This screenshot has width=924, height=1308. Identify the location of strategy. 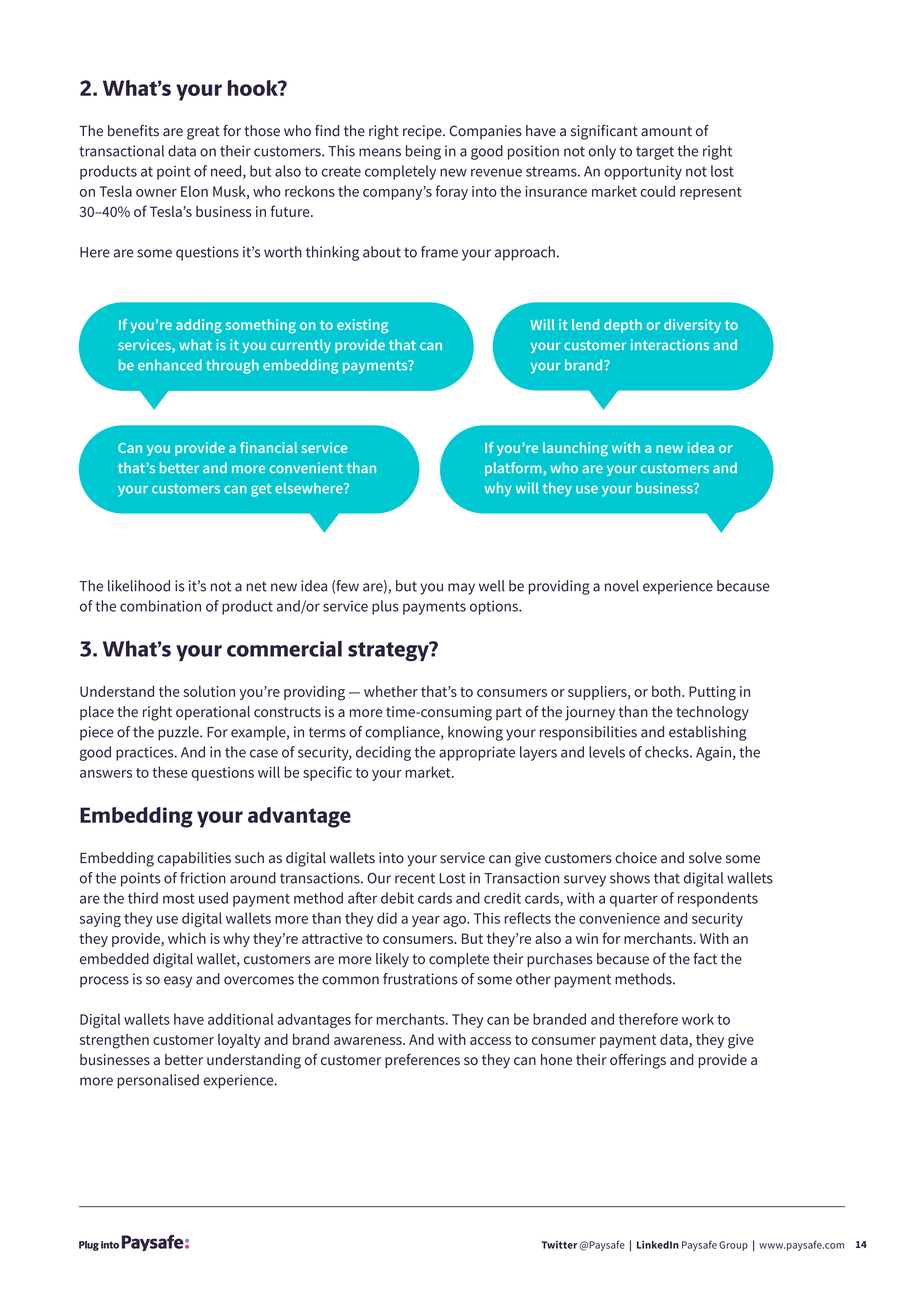
(389, 651).
